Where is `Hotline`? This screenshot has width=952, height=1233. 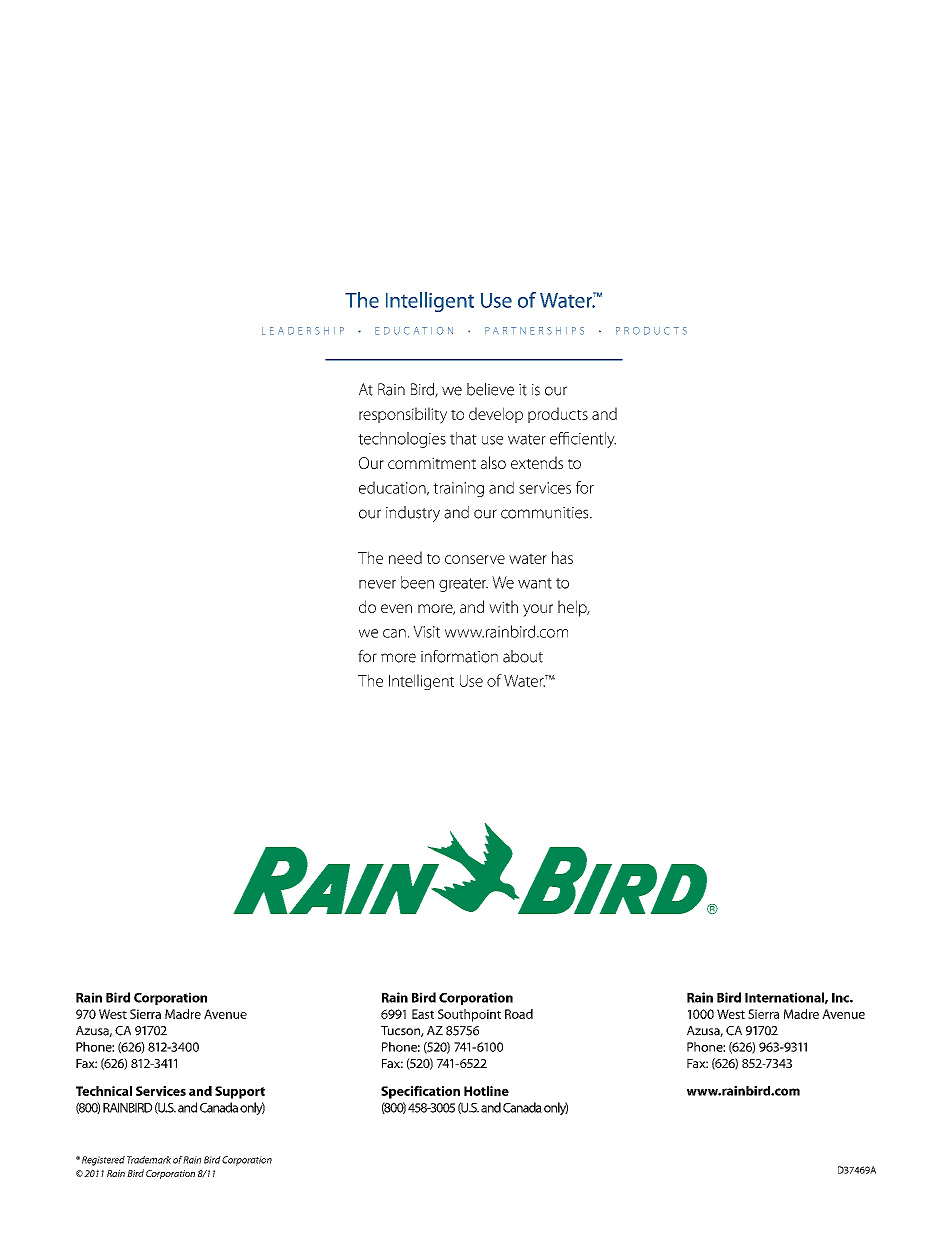 Hotline is located at coordinates (486, 1091).
